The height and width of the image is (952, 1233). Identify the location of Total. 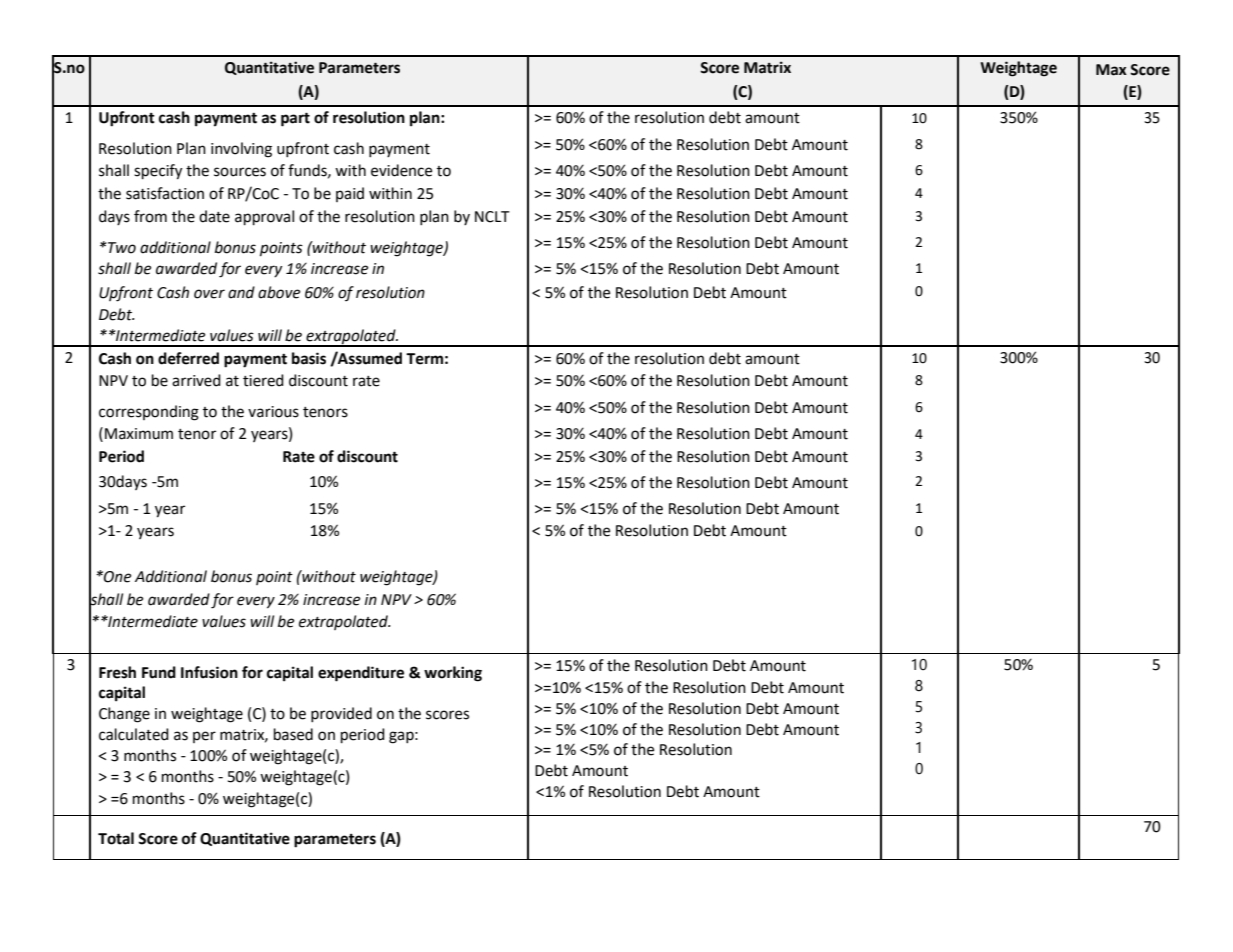
(116, 838).
